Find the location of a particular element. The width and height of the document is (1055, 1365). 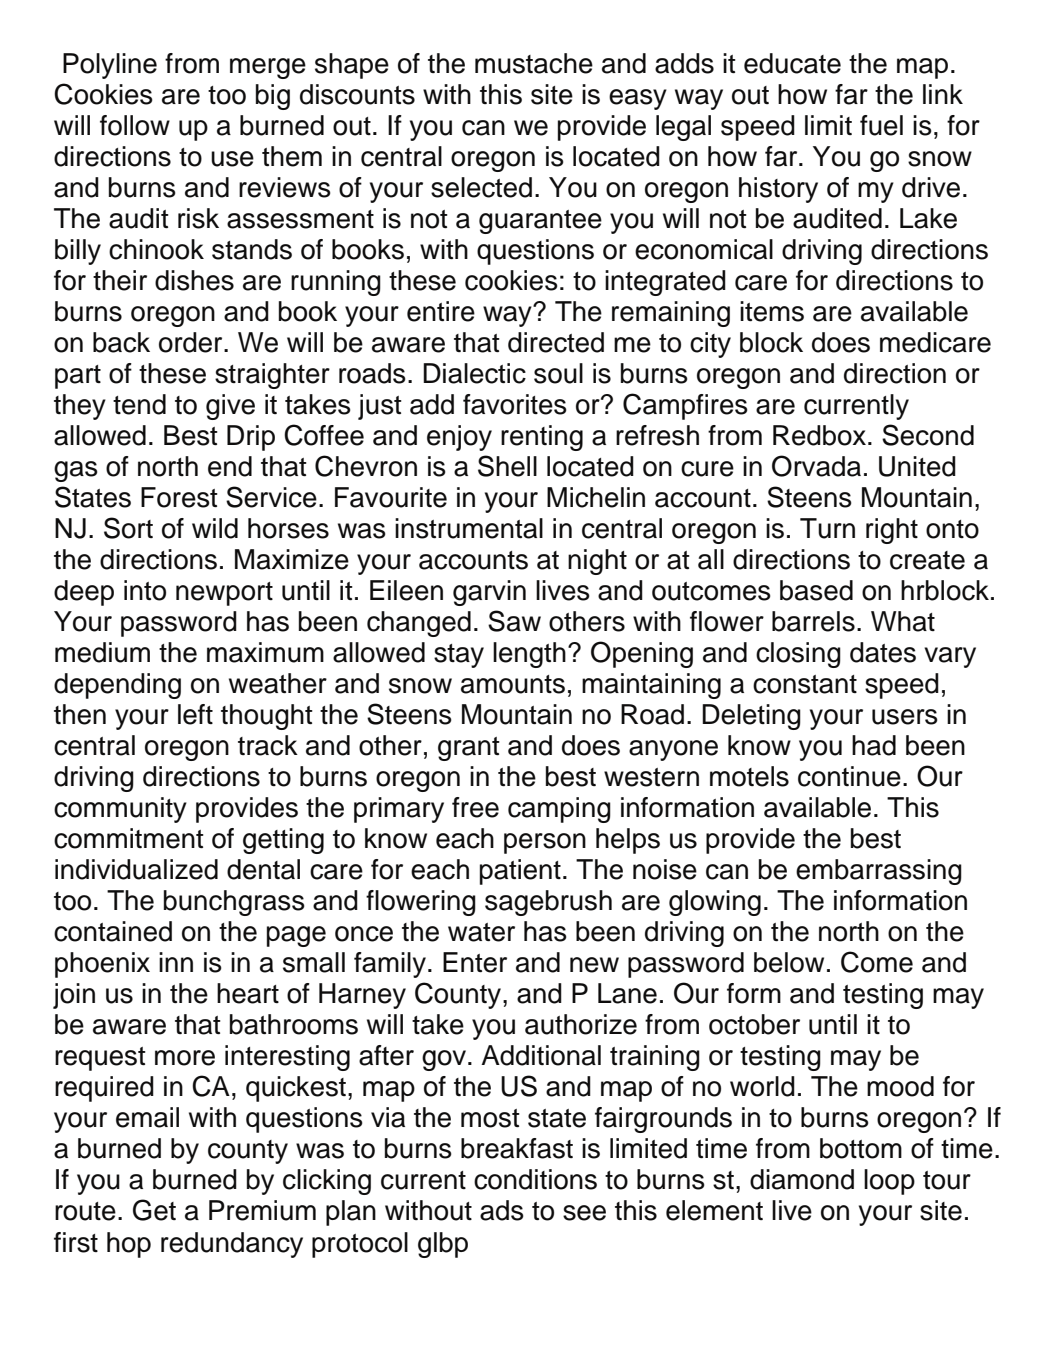

below is located at coordinates (789, 962).
